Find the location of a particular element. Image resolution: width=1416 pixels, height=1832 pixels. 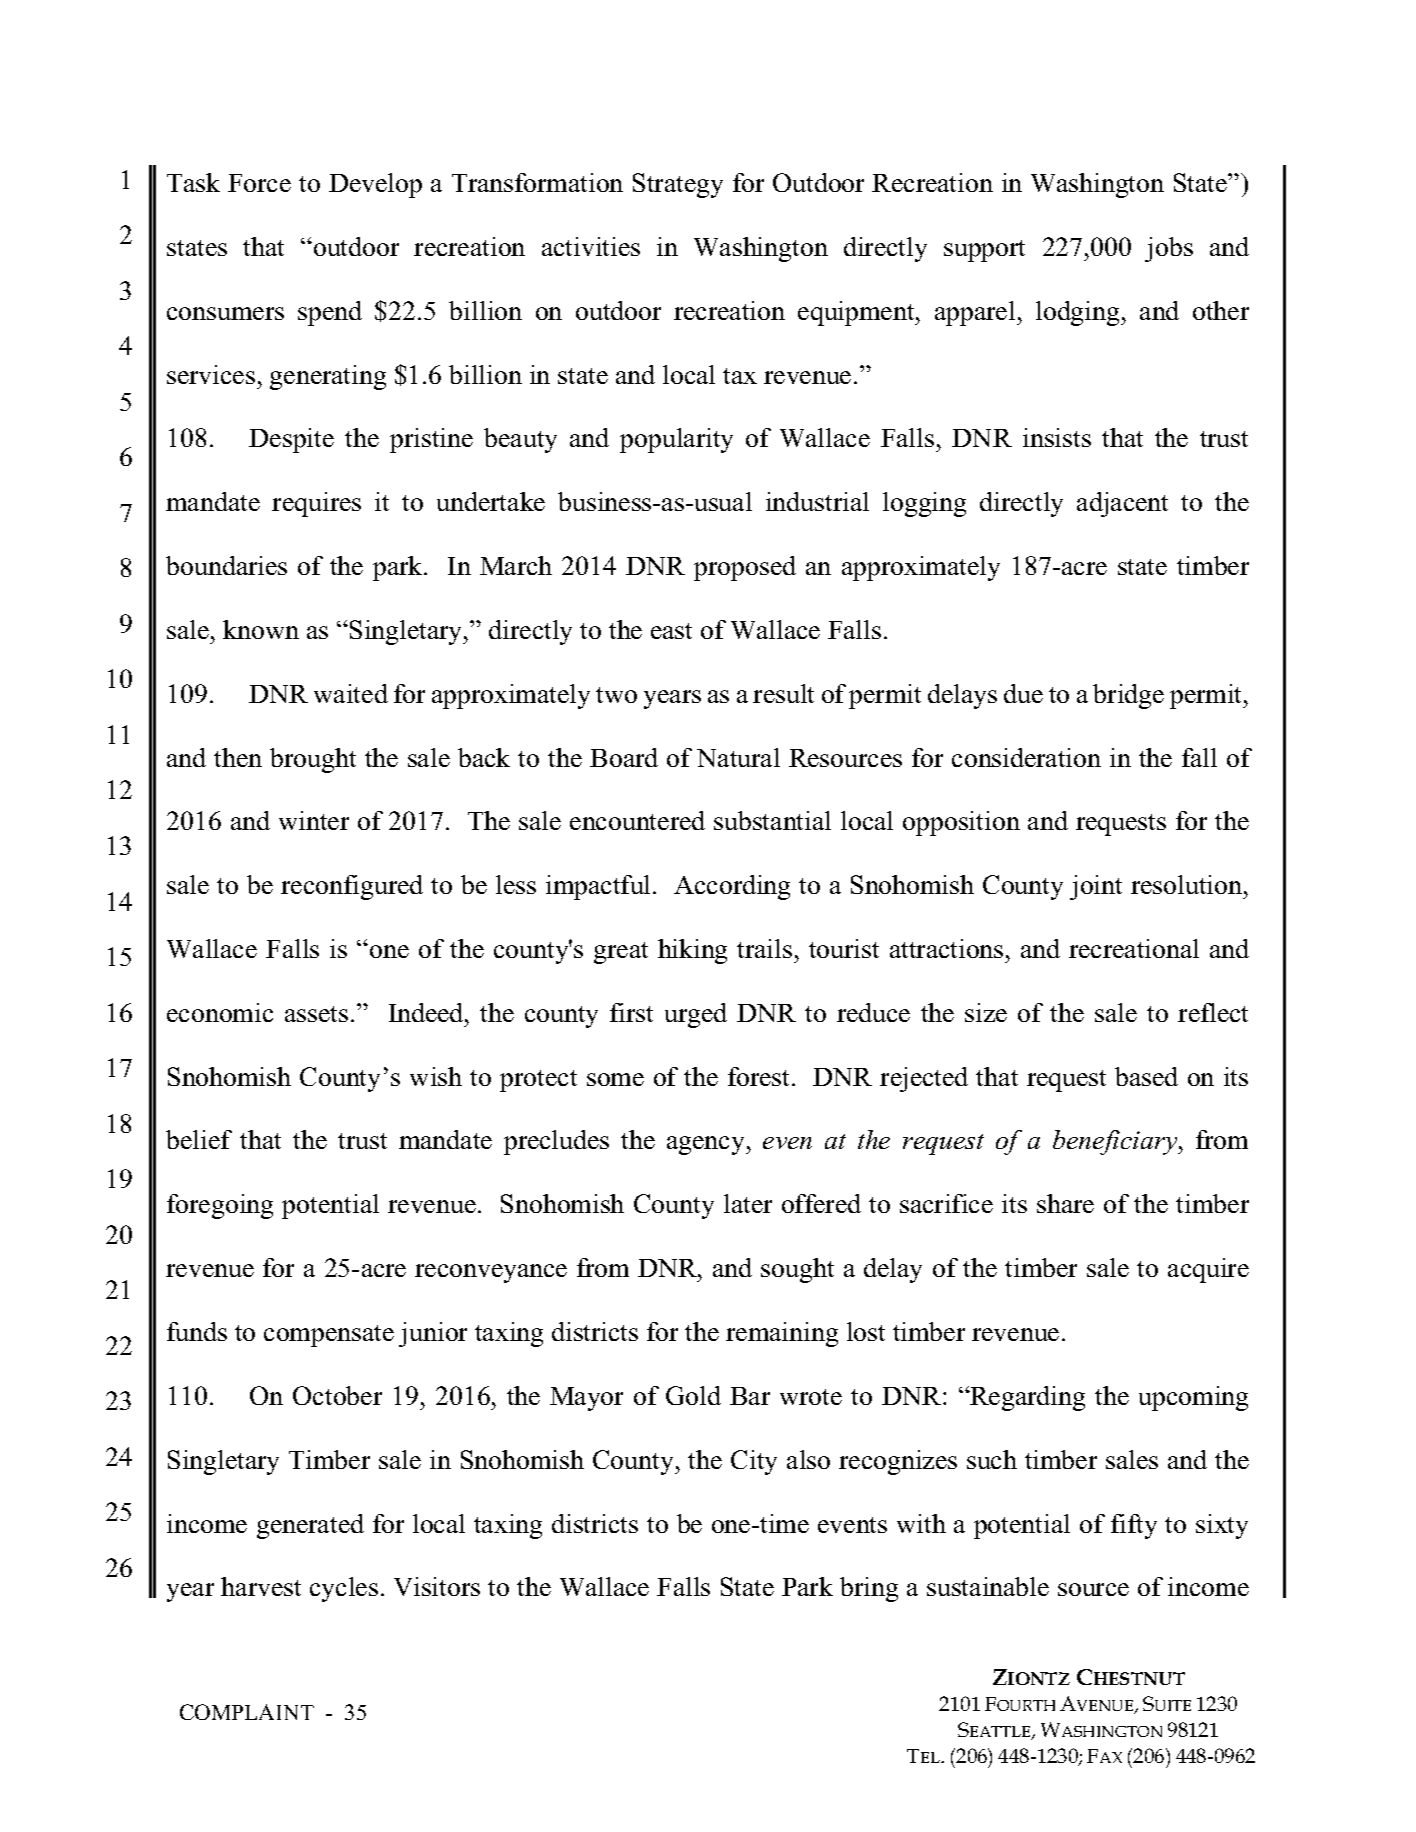

Strategy is located at coordinates (678, 185).
